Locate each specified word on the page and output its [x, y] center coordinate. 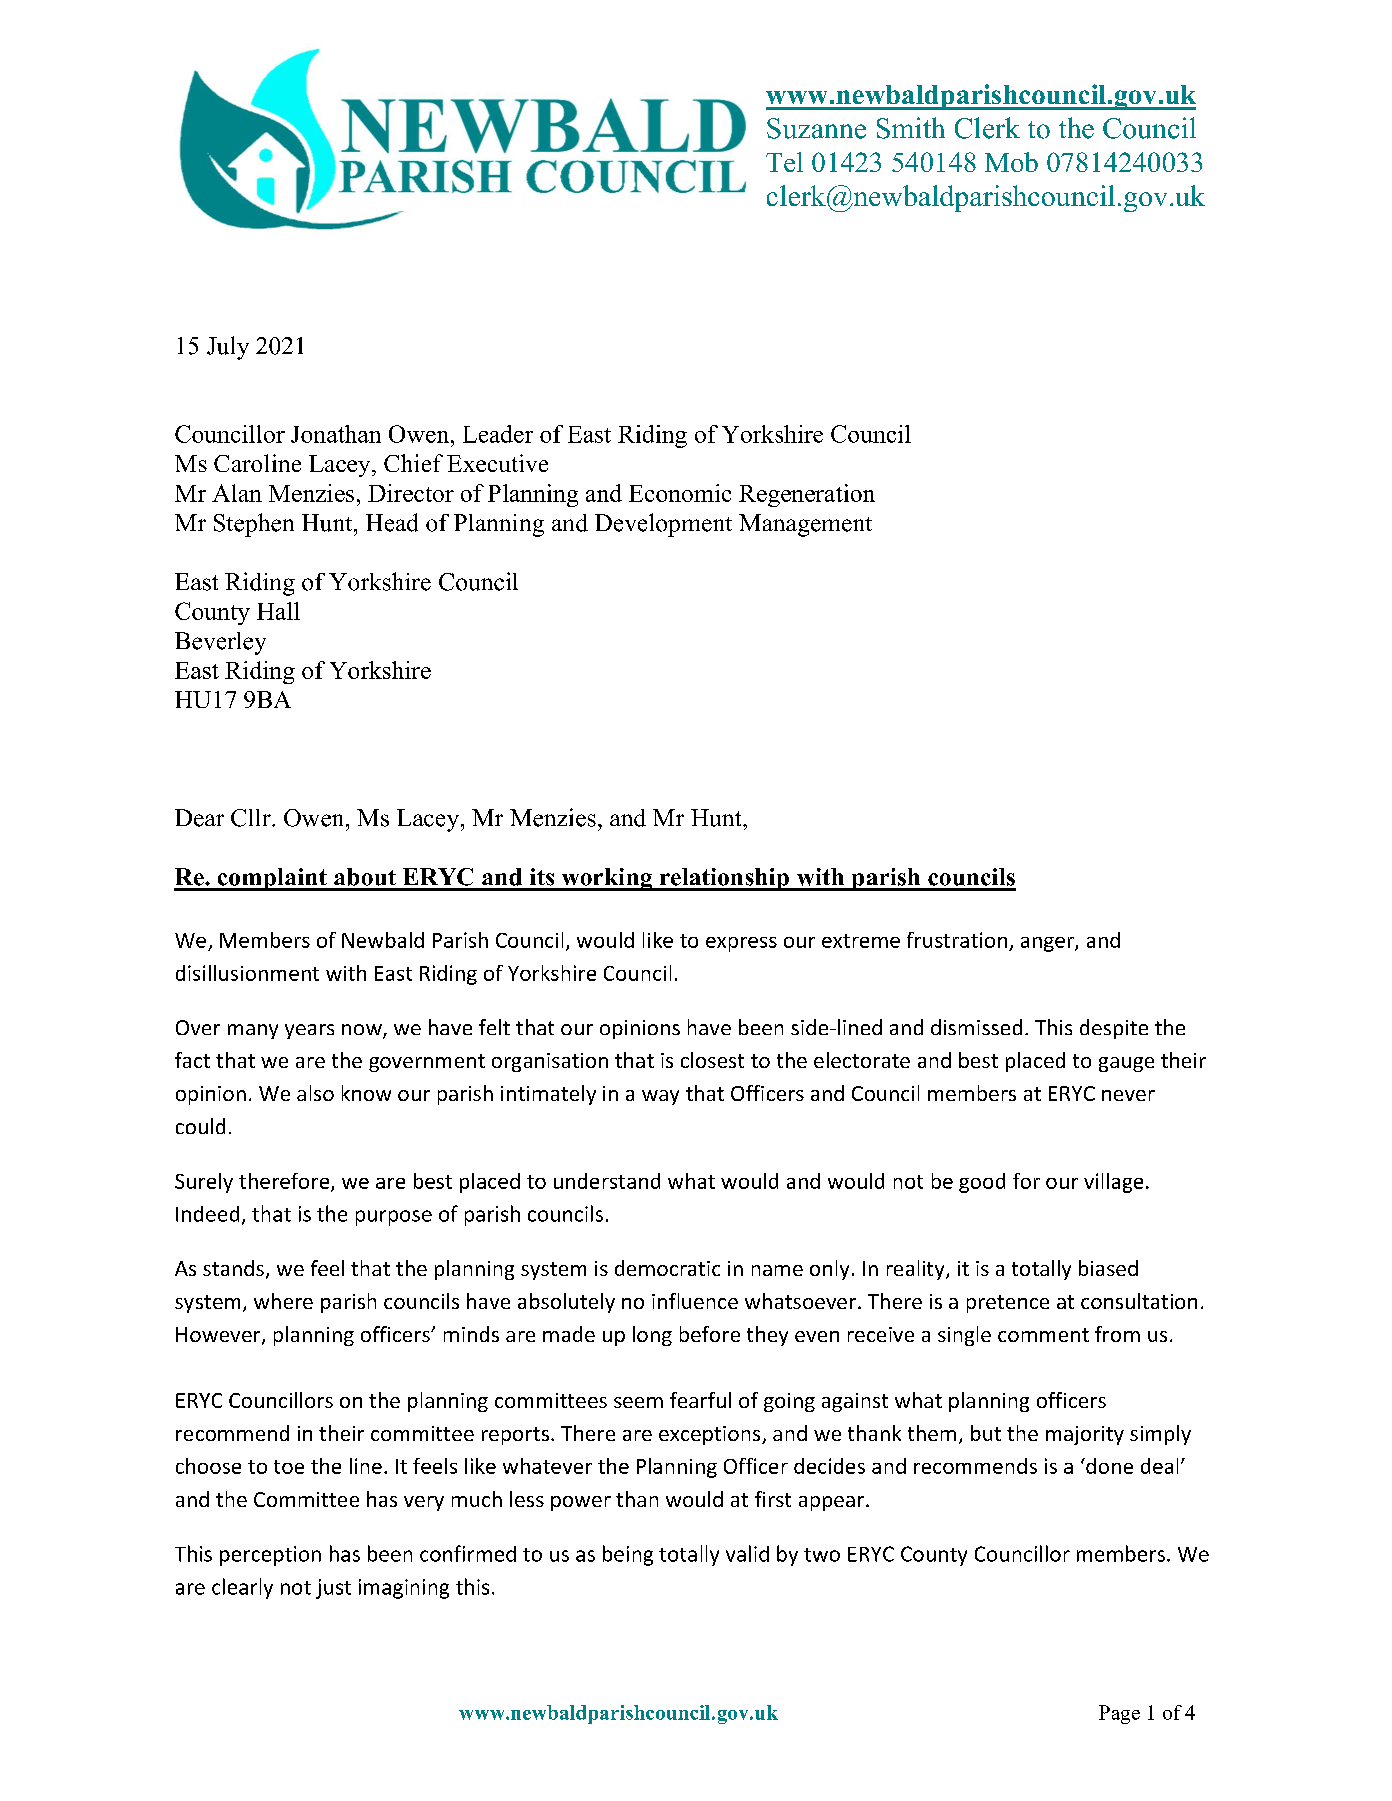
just [333, 1589]
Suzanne [816, 128]
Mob [1011, 162]
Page [1119, 1714]
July [228, 348]
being [628, 1555]
